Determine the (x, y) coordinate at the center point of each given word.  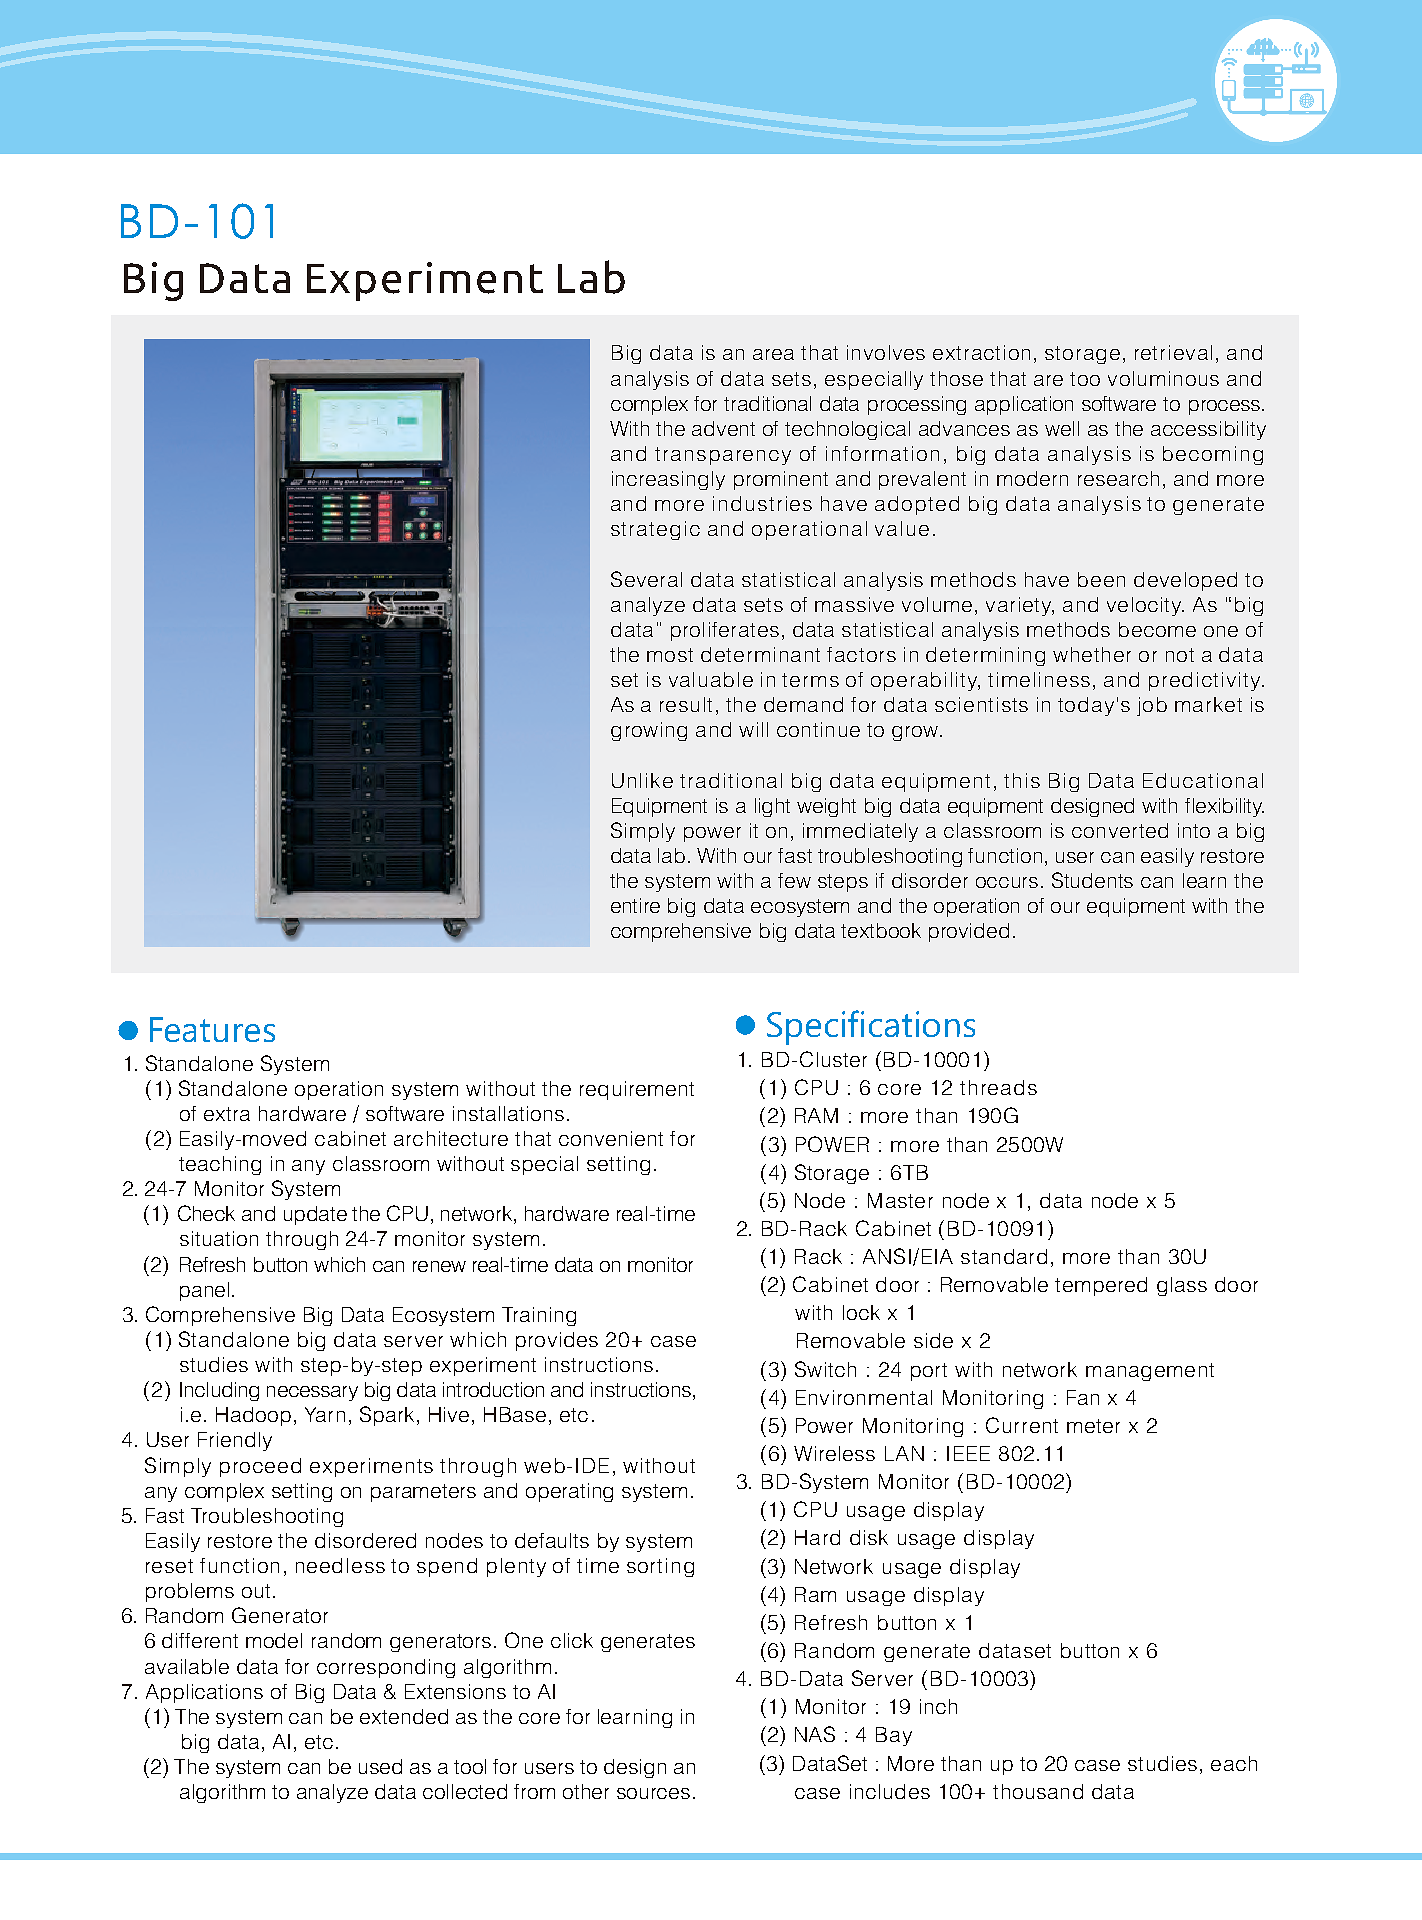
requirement (637, 1090)
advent (723, 428)
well (1062, 428)
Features (212, 1029)
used (380, 1766)
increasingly (668, 480)
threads (998, 1087)
